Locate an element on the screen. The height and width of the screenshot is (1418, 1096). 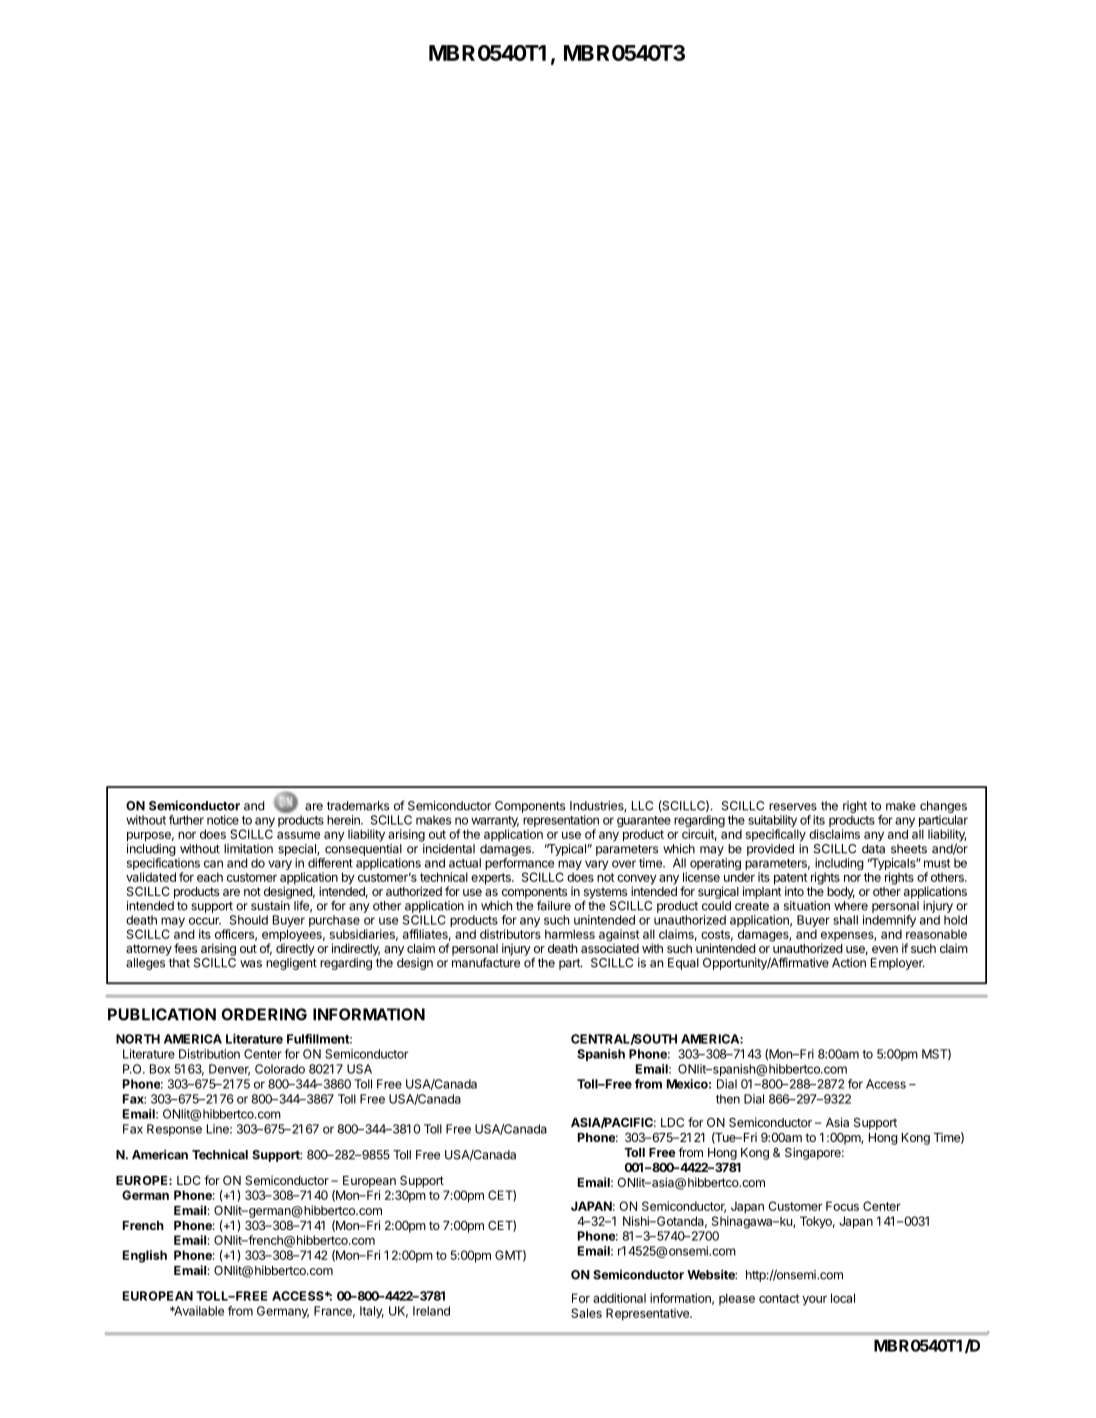
manufacture is located at coordinates (486, 962).
